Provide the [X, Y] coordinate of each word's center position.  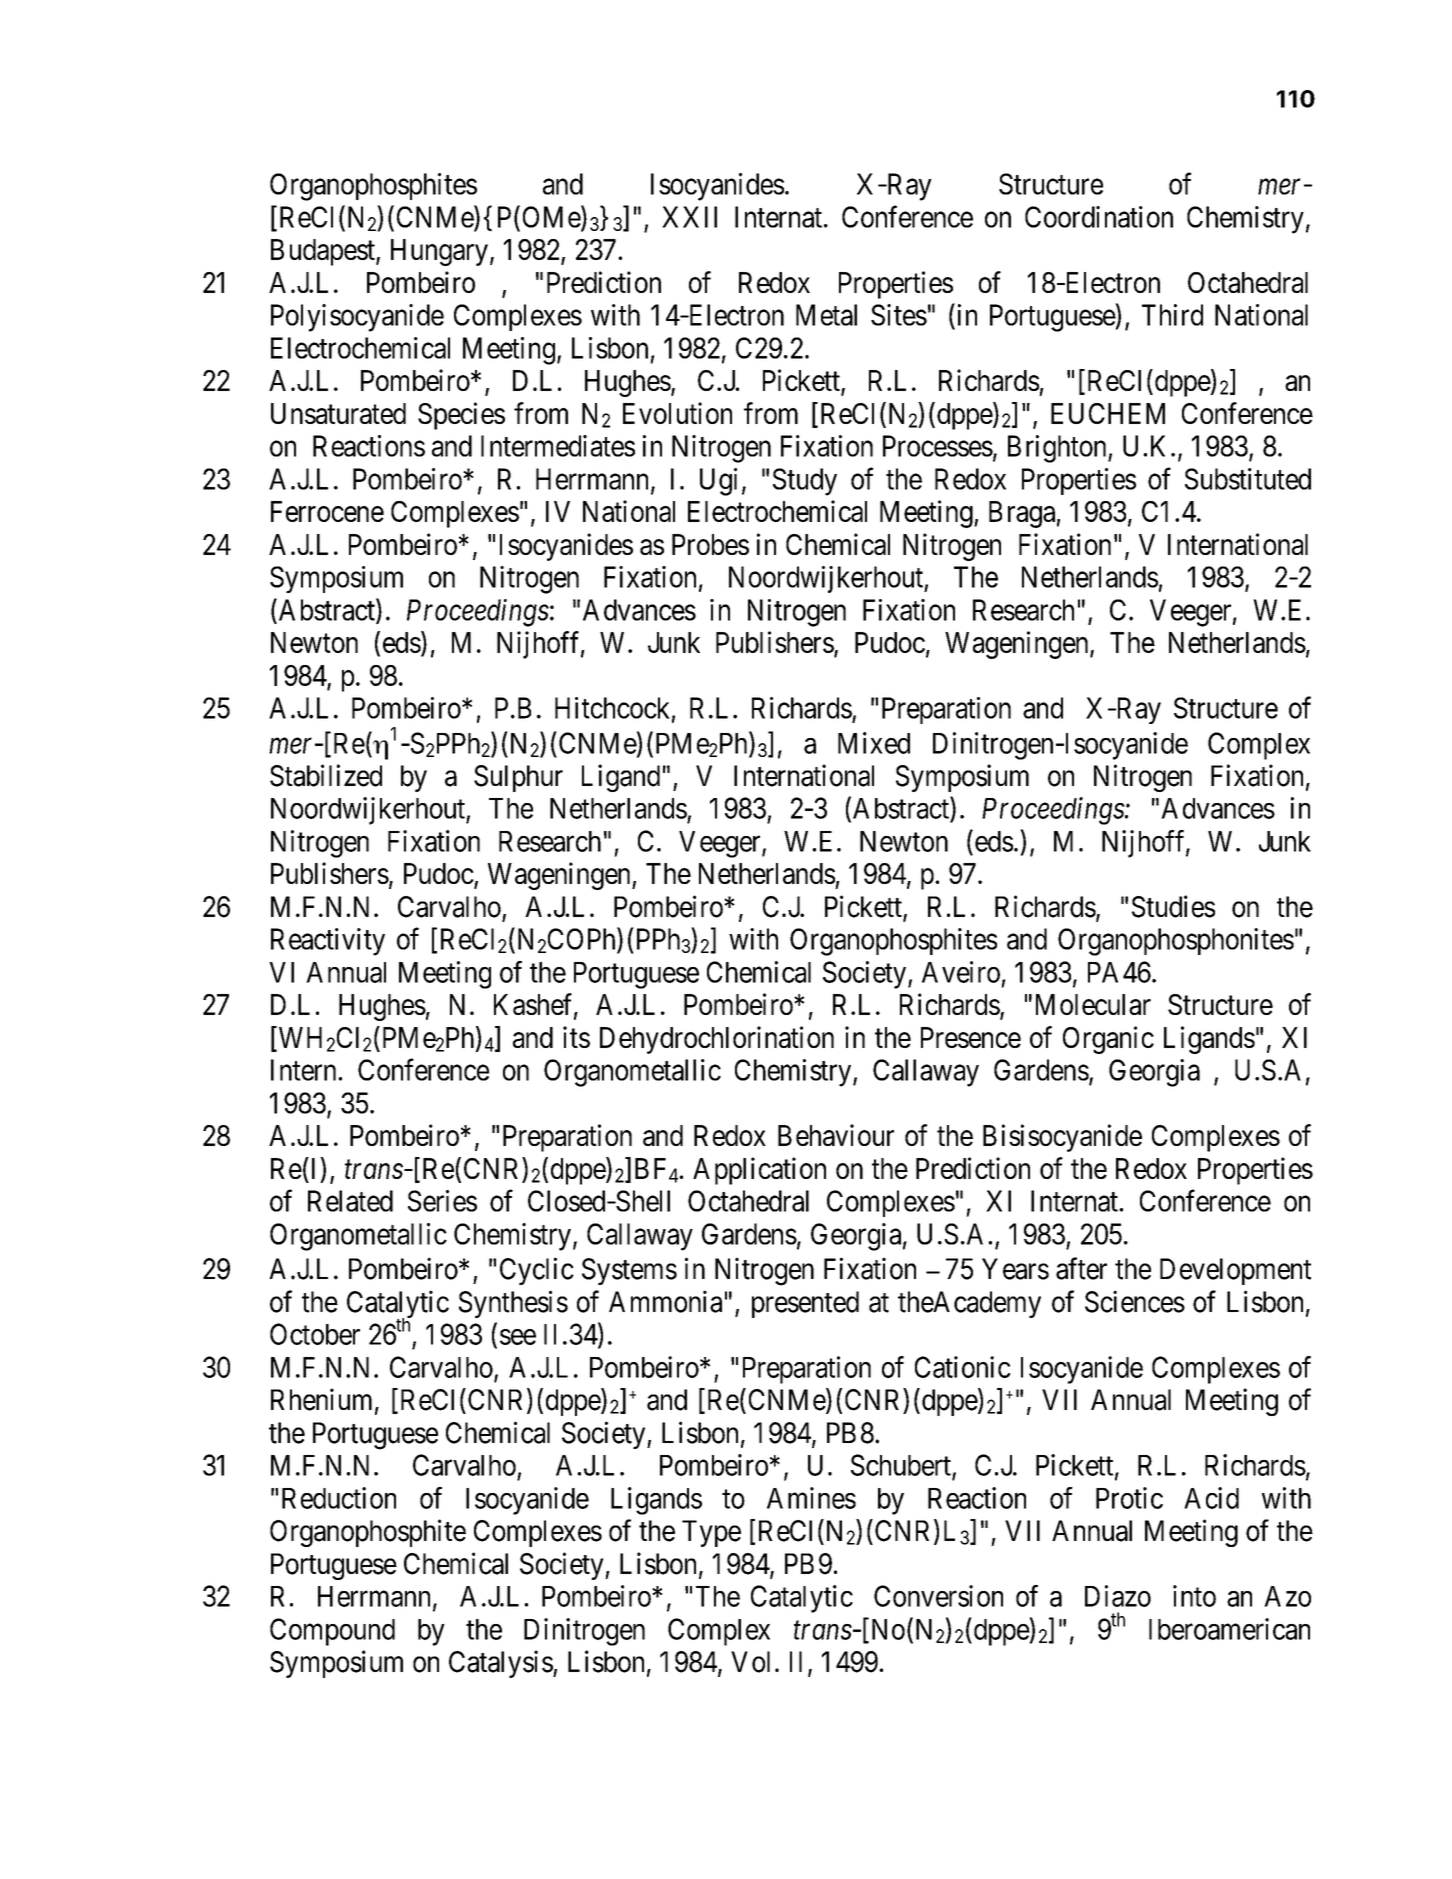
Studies [1173, 906]
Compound [332, 1632]
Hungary [439, 252]
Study [805, 482]
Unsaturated [338, 413]
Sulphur [518, 778]
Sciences [1135, 1301]
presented [805, 1304]
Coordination [1099, 217]
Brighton [1058, 449]
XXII [689, 217]
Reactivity [328, 942]
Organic [1108, 1040]
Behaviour [836, 1135]
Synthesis [513, 1304]
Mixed [874, 743]
